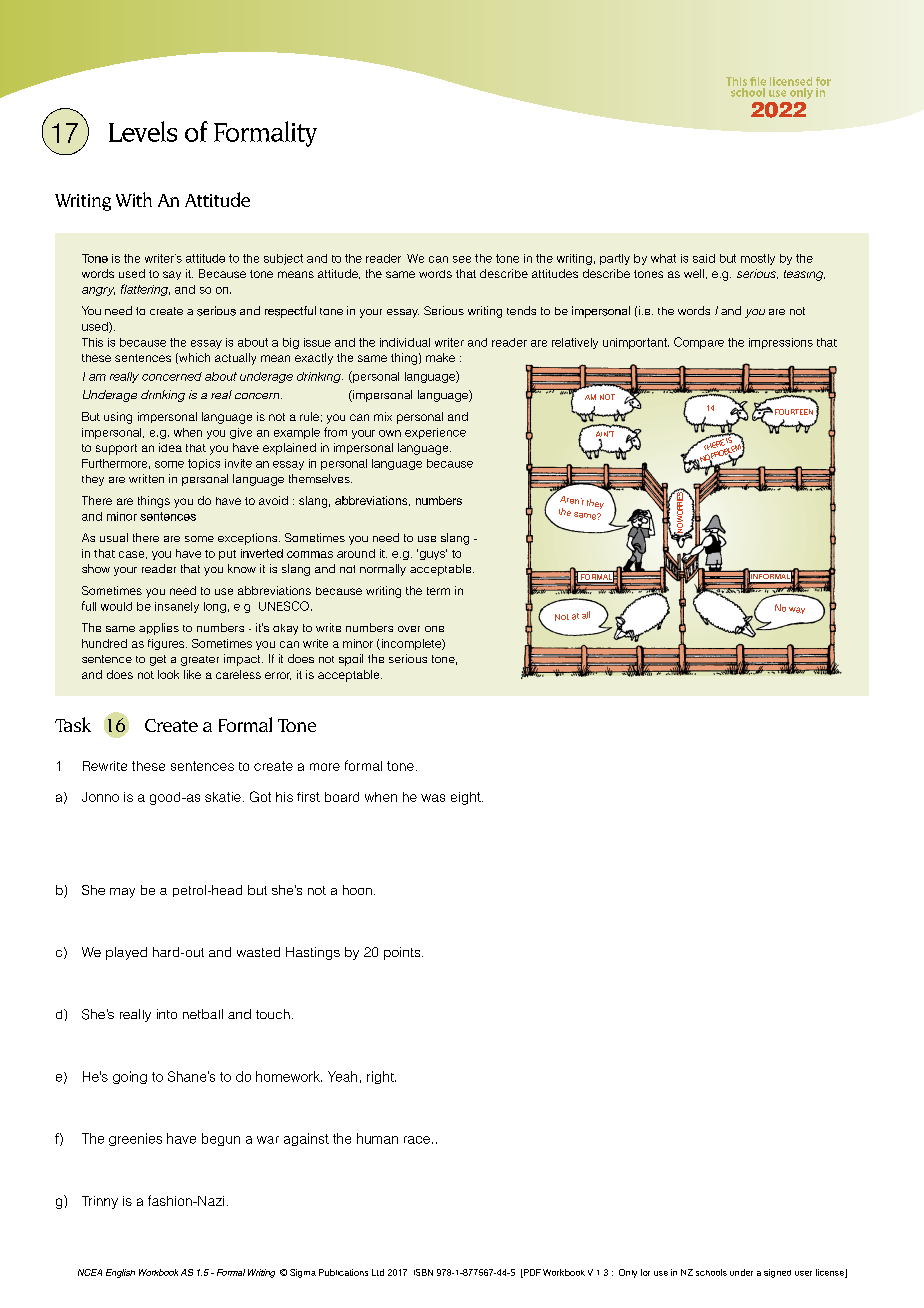 The width and height of the screenshot is (924, 1308). I want to click on points, so click(403, 953).
